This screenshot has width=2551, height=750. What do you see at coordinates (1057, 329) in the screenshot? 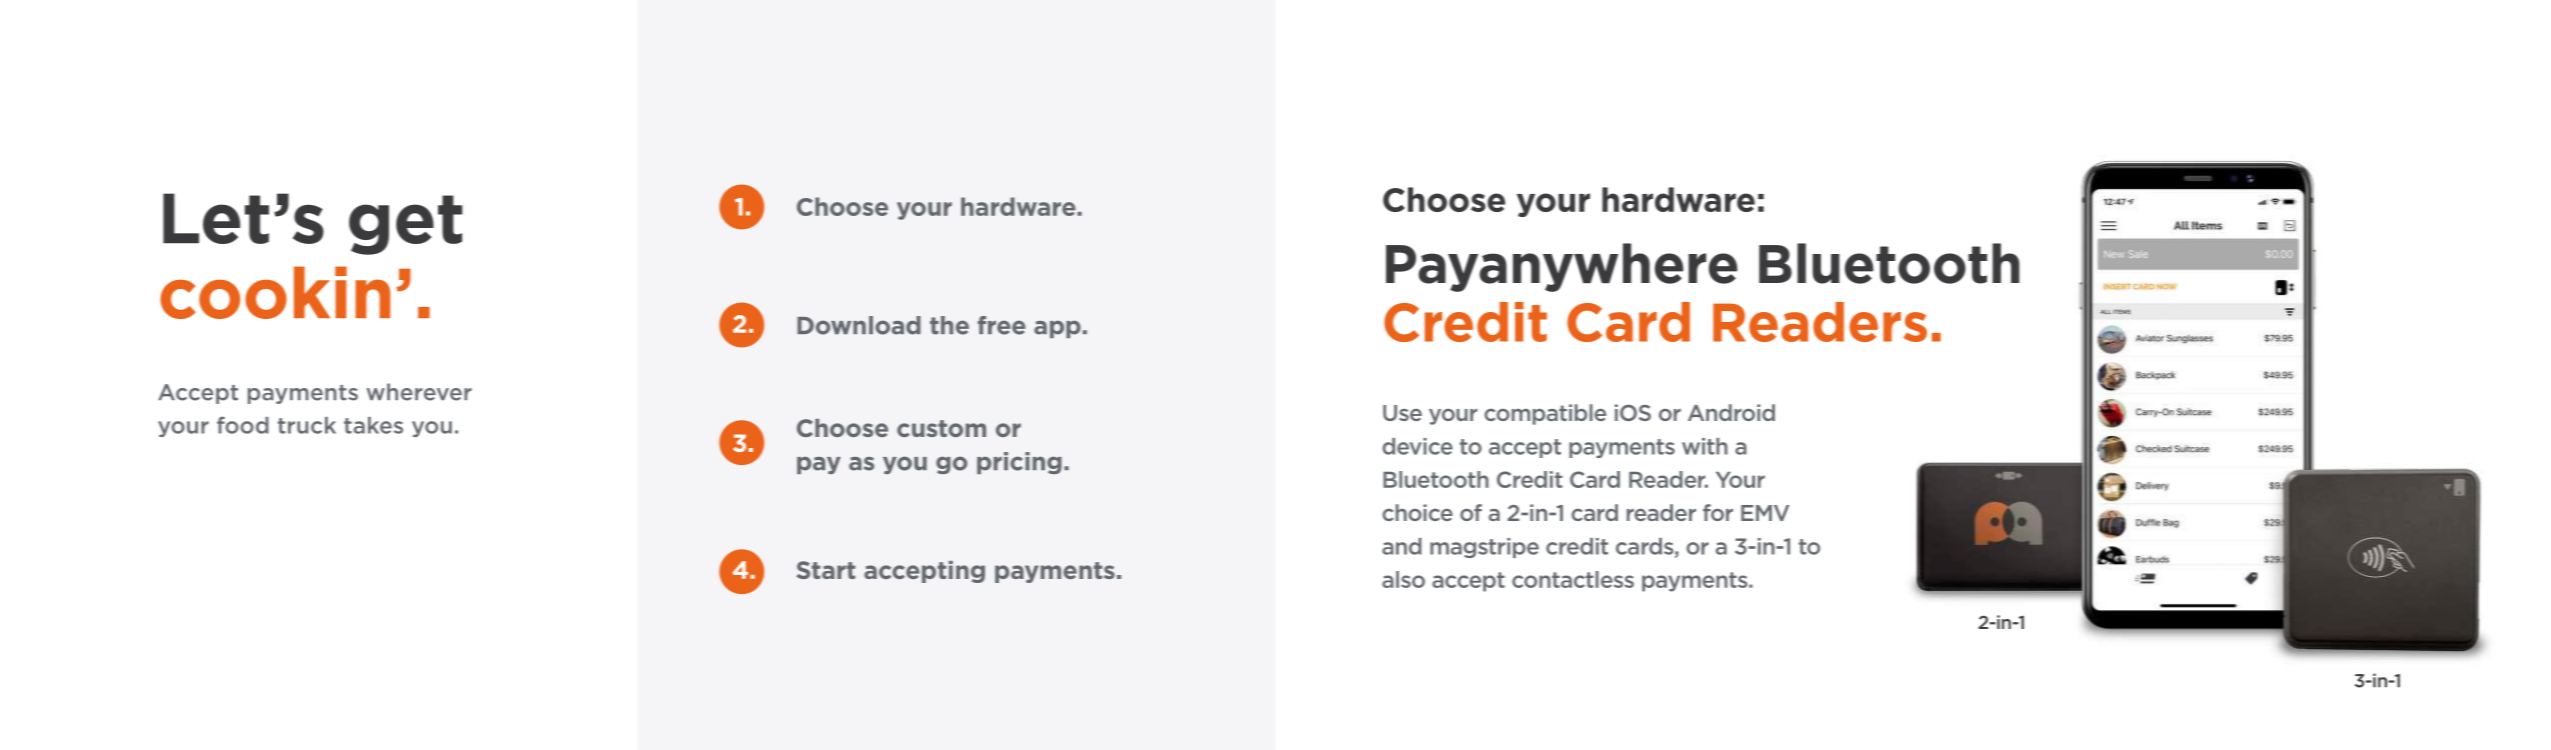
I see `app` at bounding box center [1057, 329].
